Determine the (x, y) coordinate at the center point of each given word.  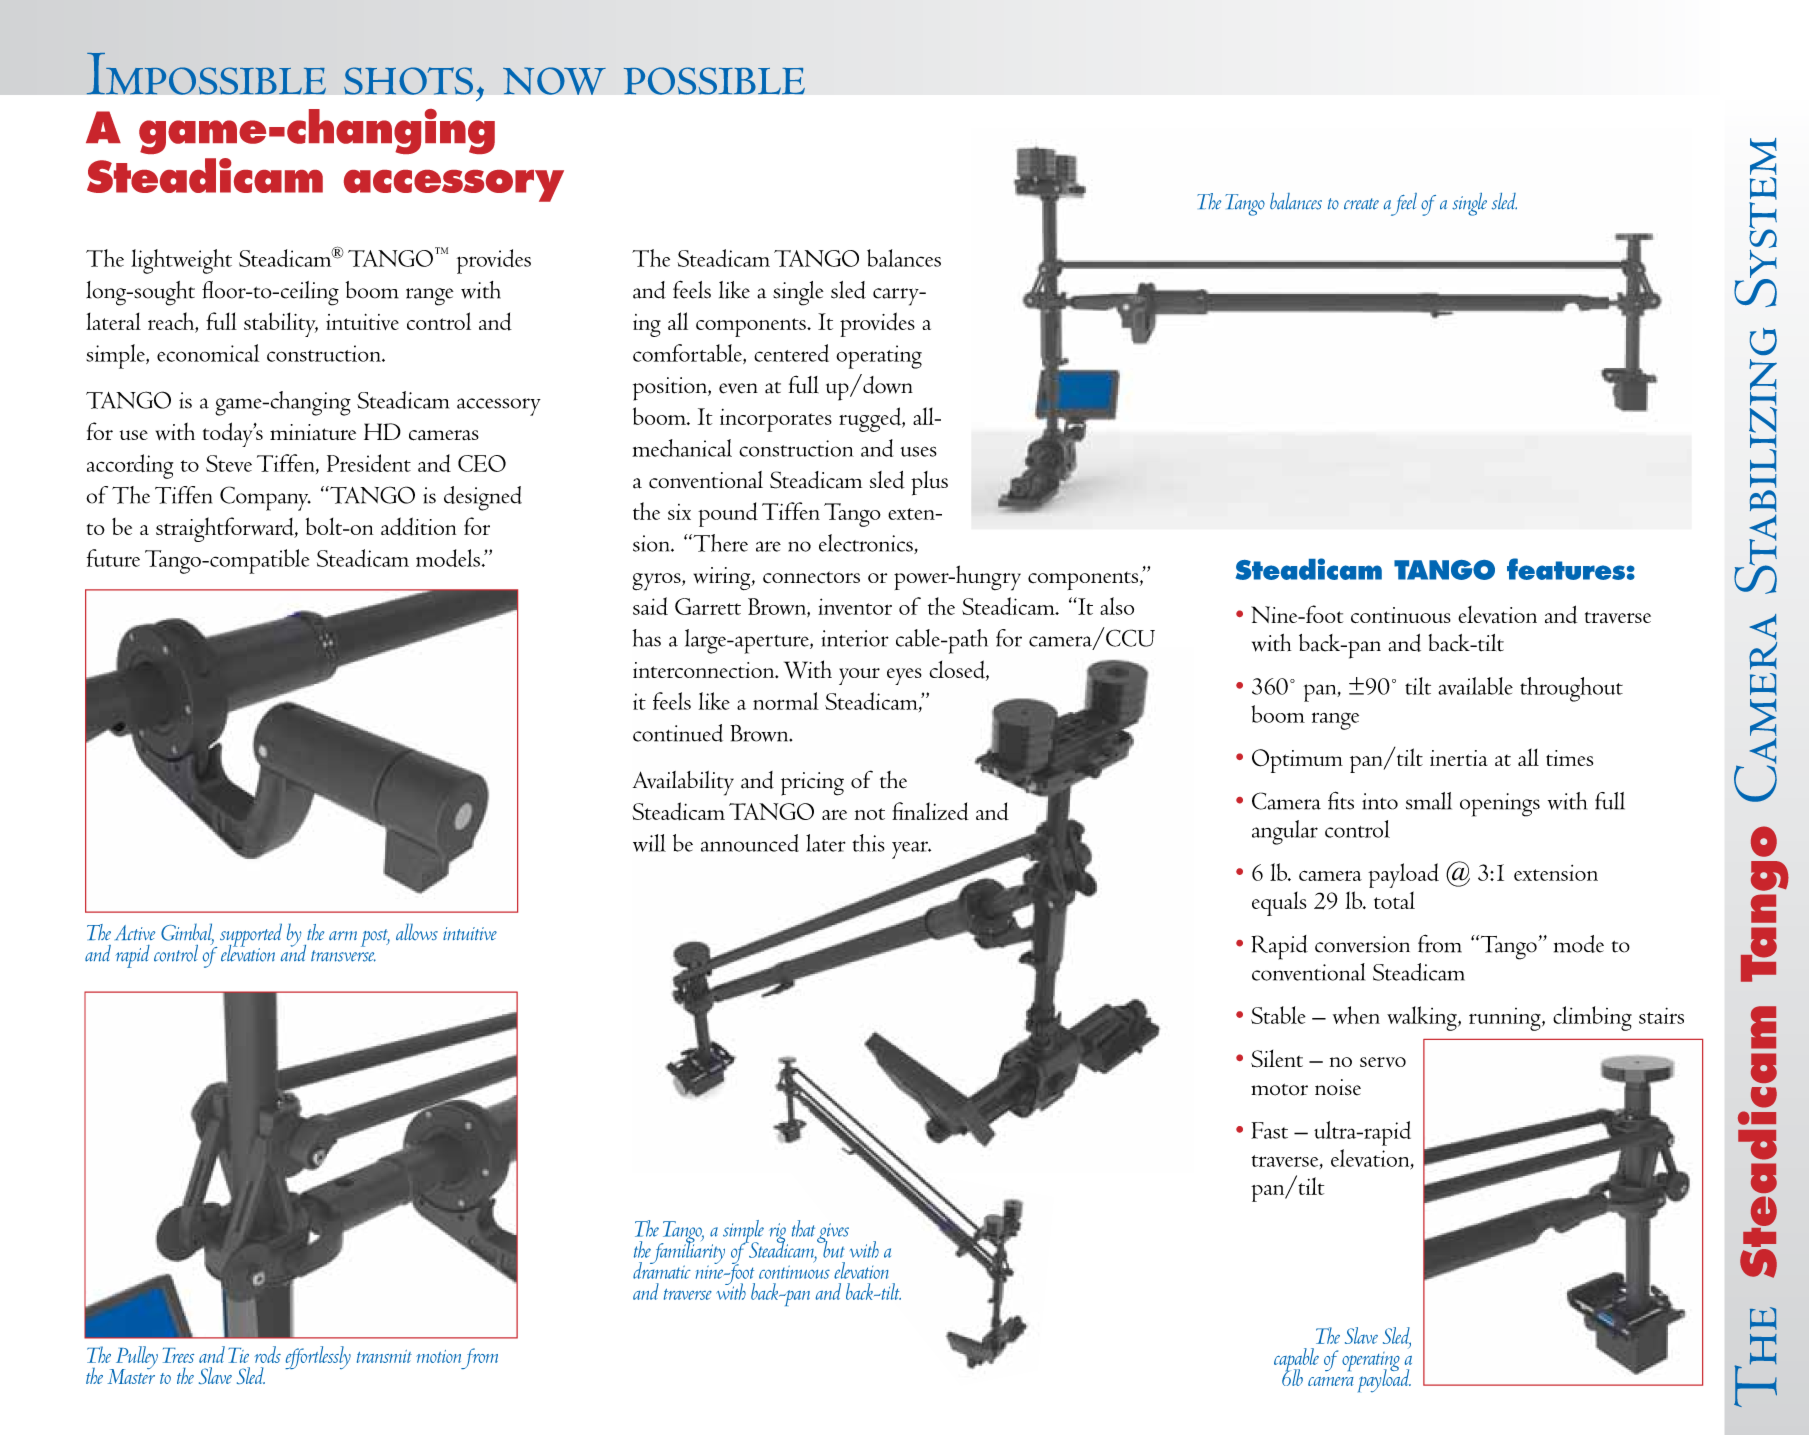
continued (678, 733)
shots (408, 81)
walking (1423, 1018)
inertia (1459, 758)
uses (918, 451)
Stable (1278, 1015)
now (554, 81)
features (1566, 569)
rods (267, 1354)
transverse (343, 956)
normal (786, 701)
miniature (313, 432)
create (1361, 204)
